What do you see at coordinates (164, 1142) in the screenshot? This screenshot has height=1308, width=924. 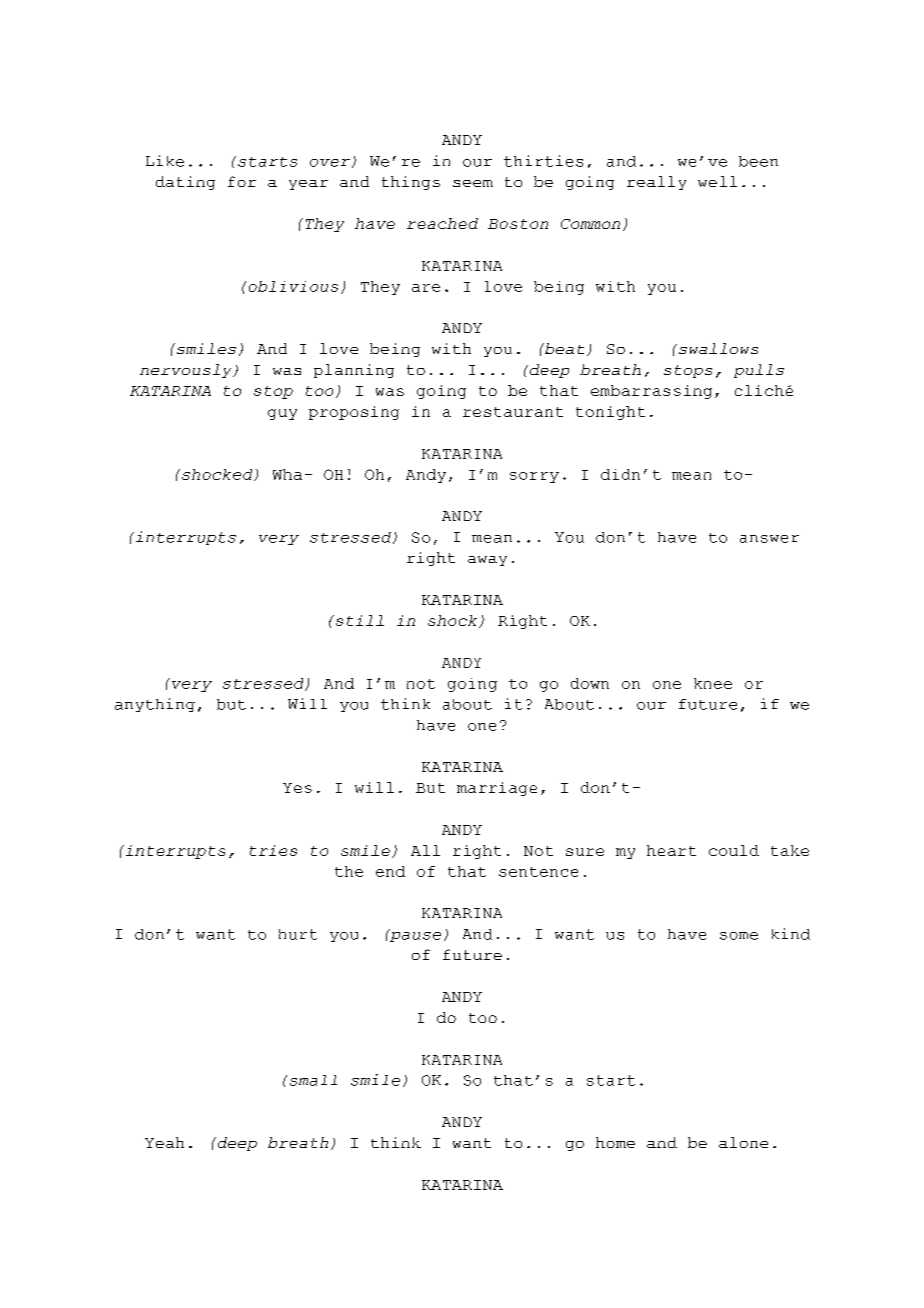 I see `Yeah` at bounding box center [164, 1142].
